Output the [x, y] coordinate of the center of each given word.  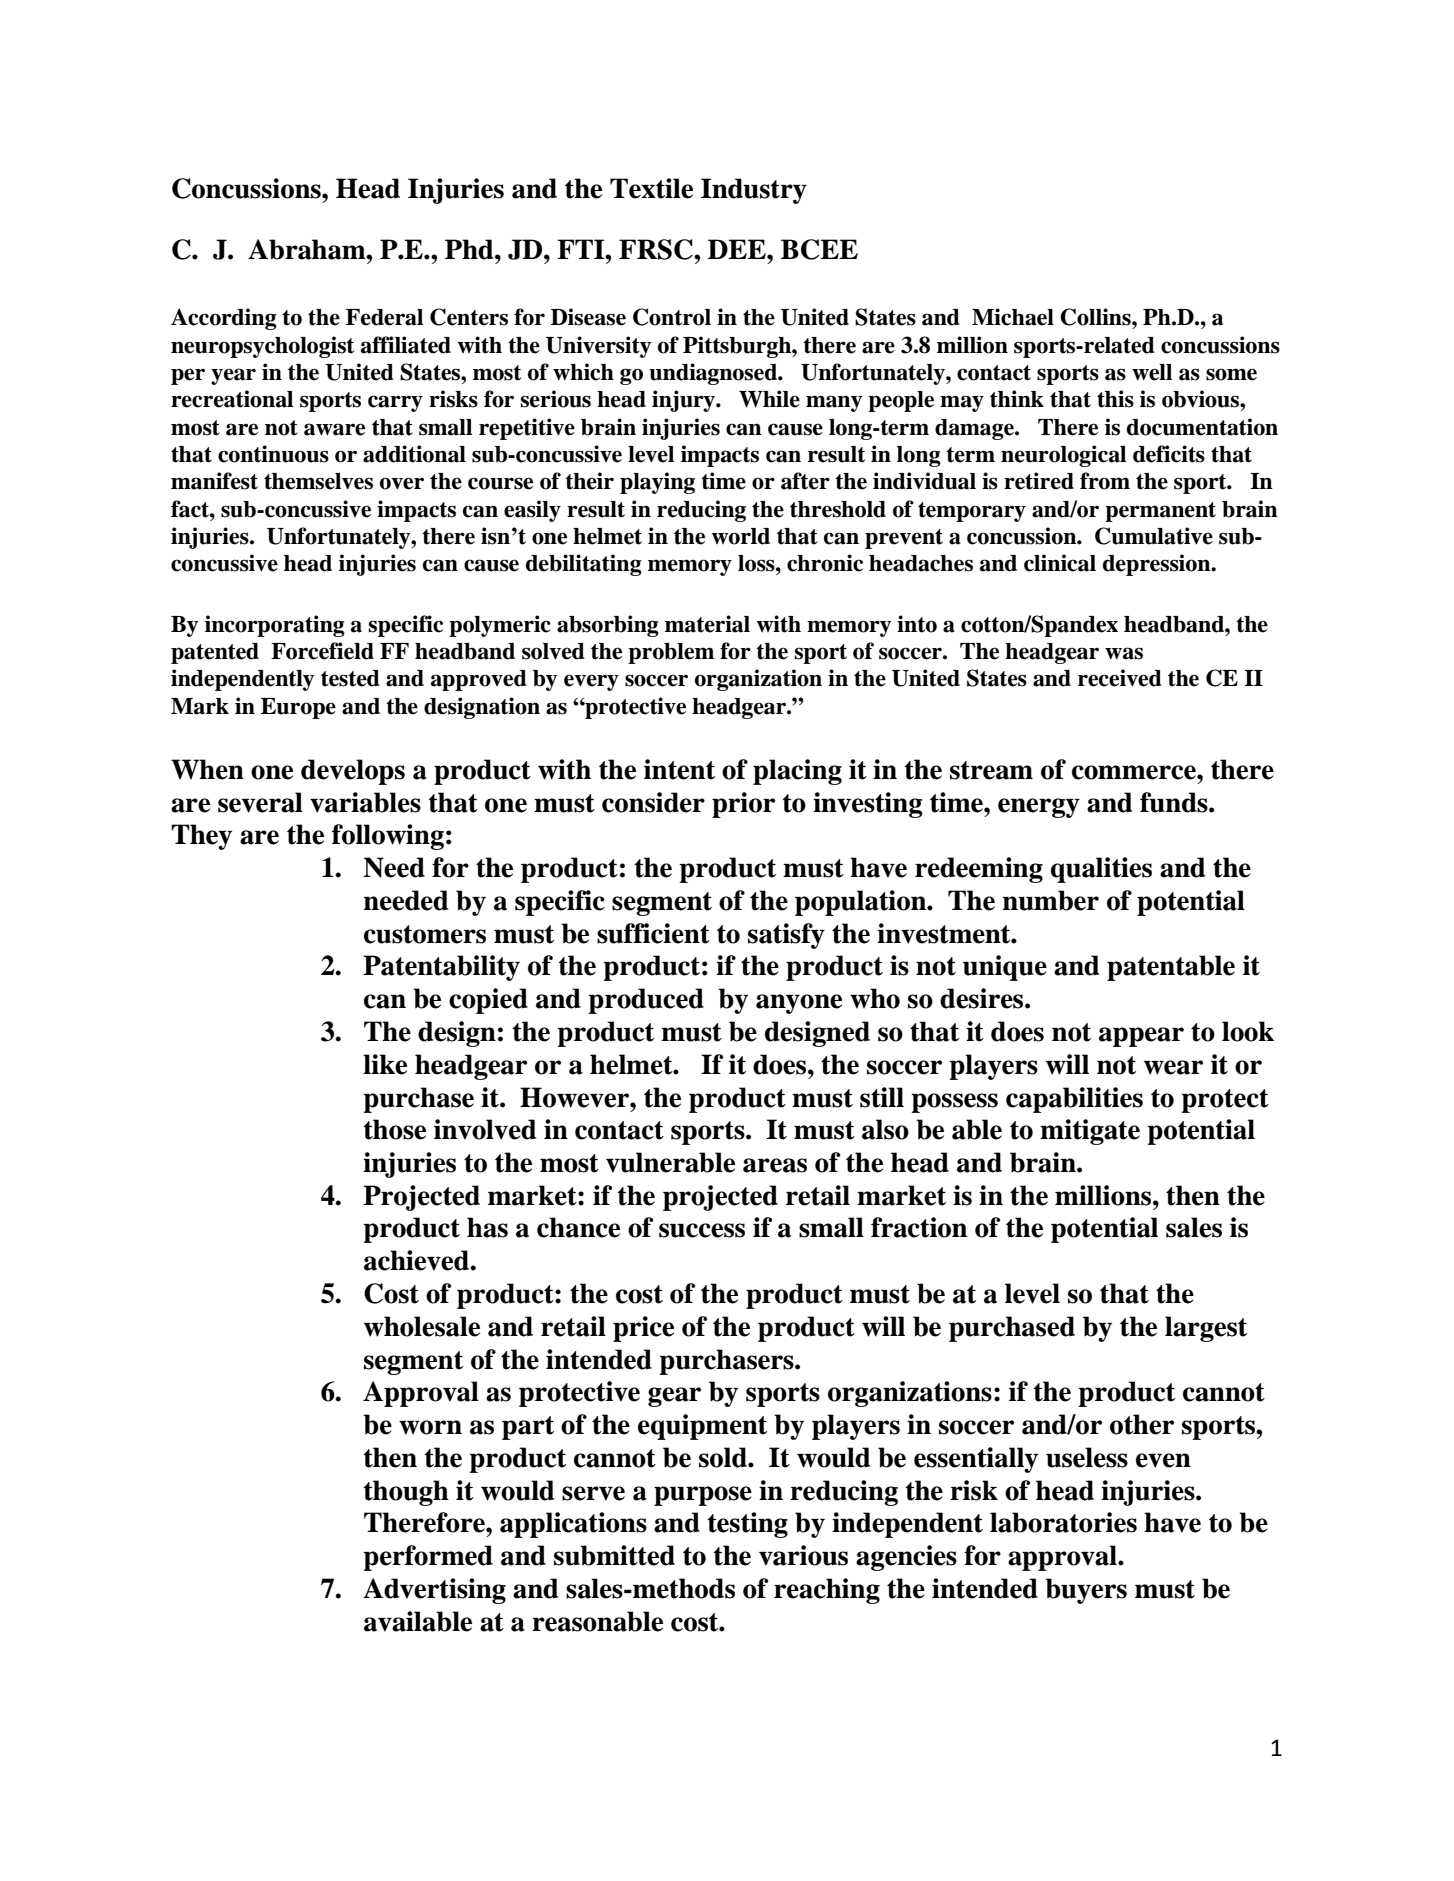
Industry [754, 191]
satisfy [786, 936]
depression [1158, 565]
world [740, 536]
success [702, 1230]
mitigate [1090, 1132]
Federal [384, 317]
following [388, 837]
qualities [1101, 870]
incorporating [275, 626]
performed [428, 1558]
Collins [1096, 317]
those [395, 1129]
